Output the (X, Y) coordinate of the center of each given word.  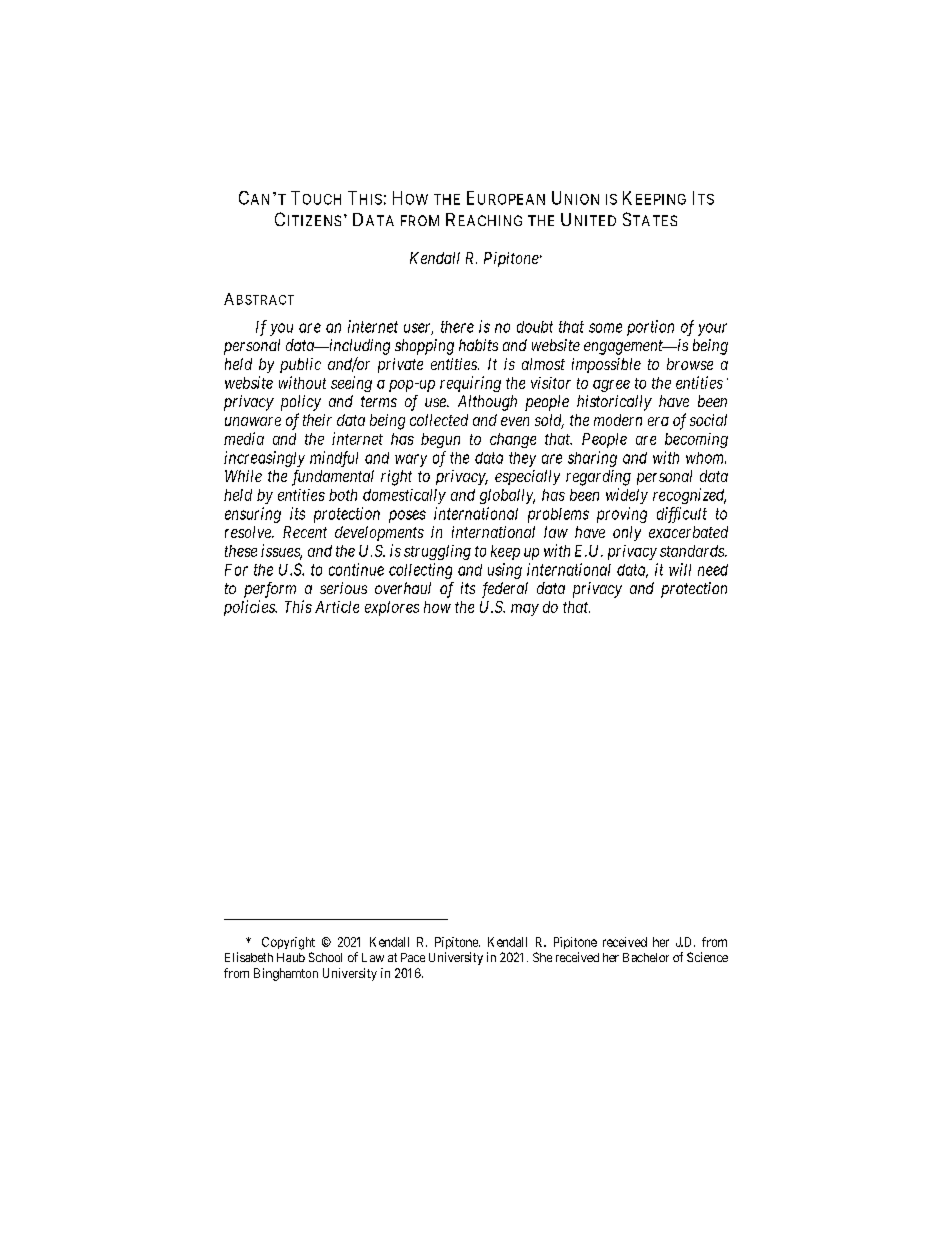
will (680, 569)
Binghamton (286, 974)
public (300, 365)
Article (337, 607)
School (325, 957)
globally (507, 496)
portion (650, 328)
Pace (413, 957)
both (343, 495)
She (542, 957)
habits (478, 345)
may (525, 610)
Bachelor (646, 957)
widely (627, 496)
